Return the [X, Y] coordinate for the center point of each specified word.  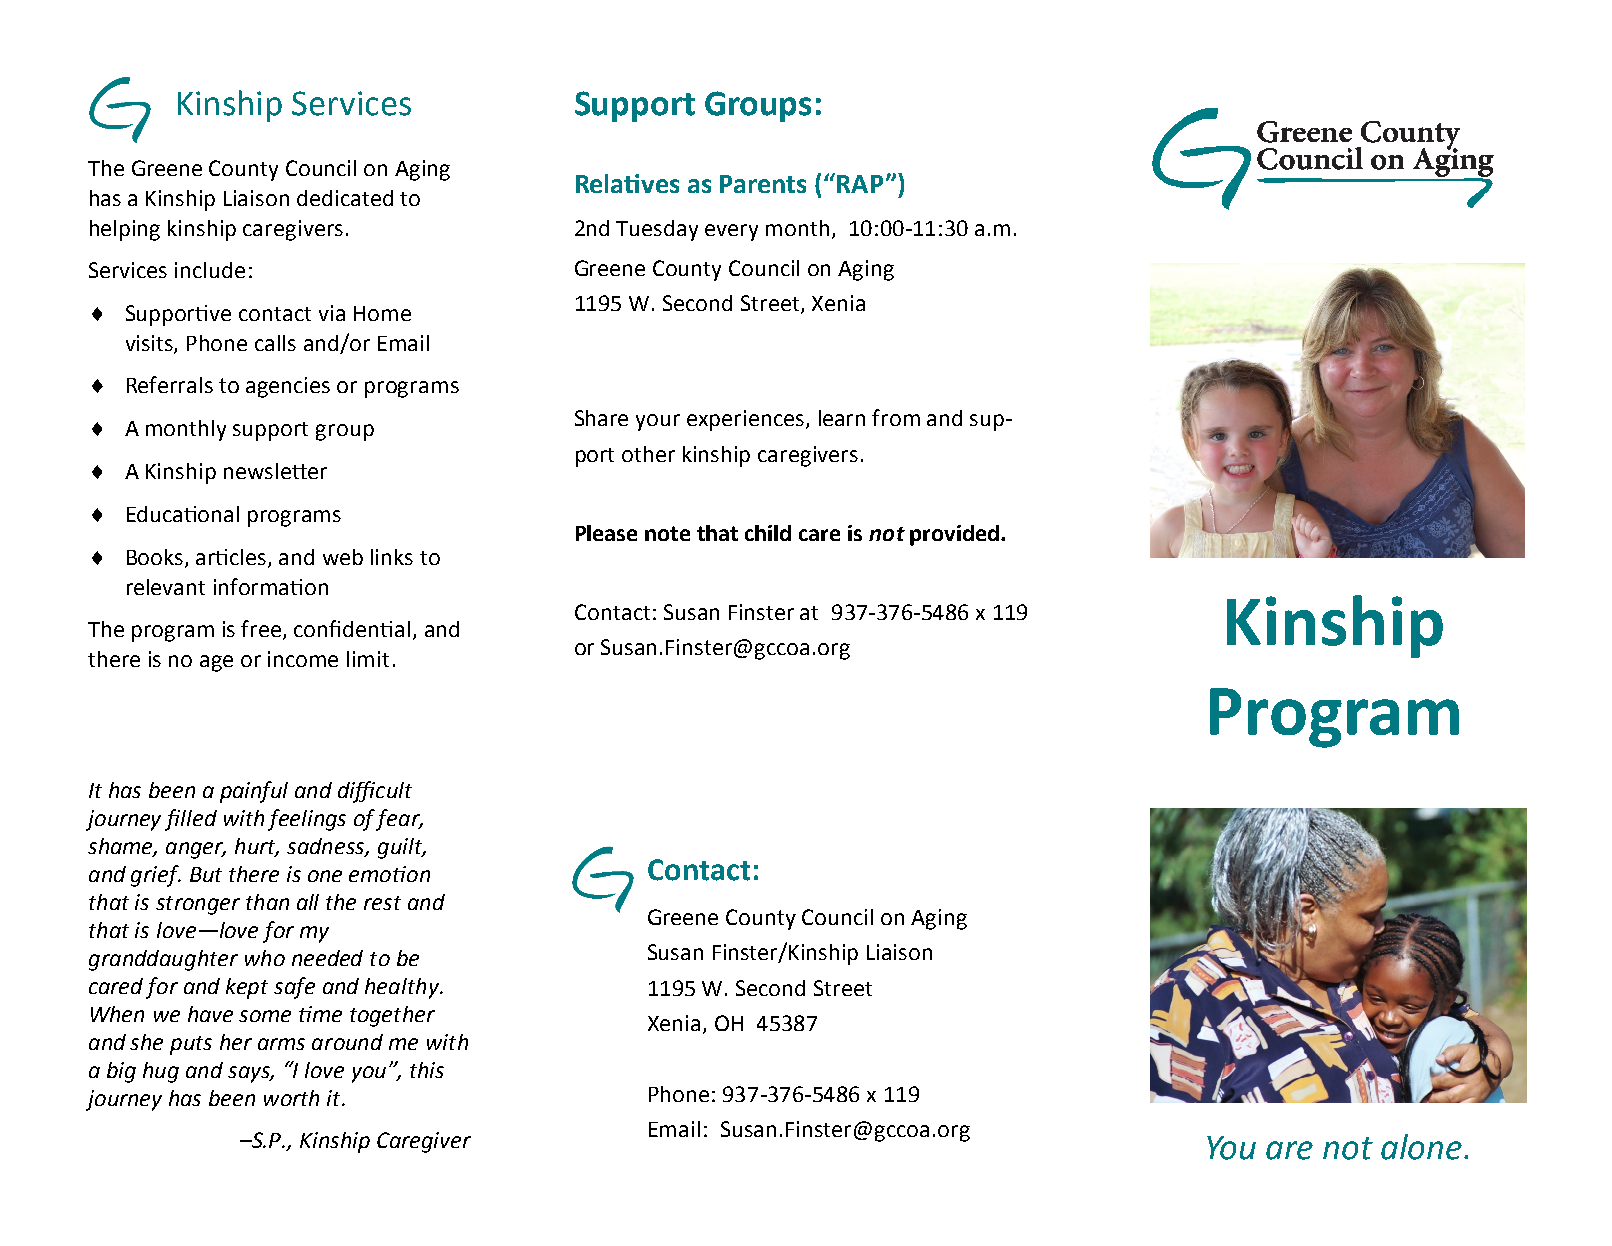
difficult [375, 792]
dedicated [345, 198]
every [731, 232]
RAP [860, 184]
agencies [288, 387]
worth [291, 1098]
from [896, 417]
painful [254, 792]
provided [954, 535]
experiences [747, 420]
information [271, 586]
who [265, 958]
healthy [403, 988]
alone [1423, 1147]
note [667, 533]
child [768, 533]
